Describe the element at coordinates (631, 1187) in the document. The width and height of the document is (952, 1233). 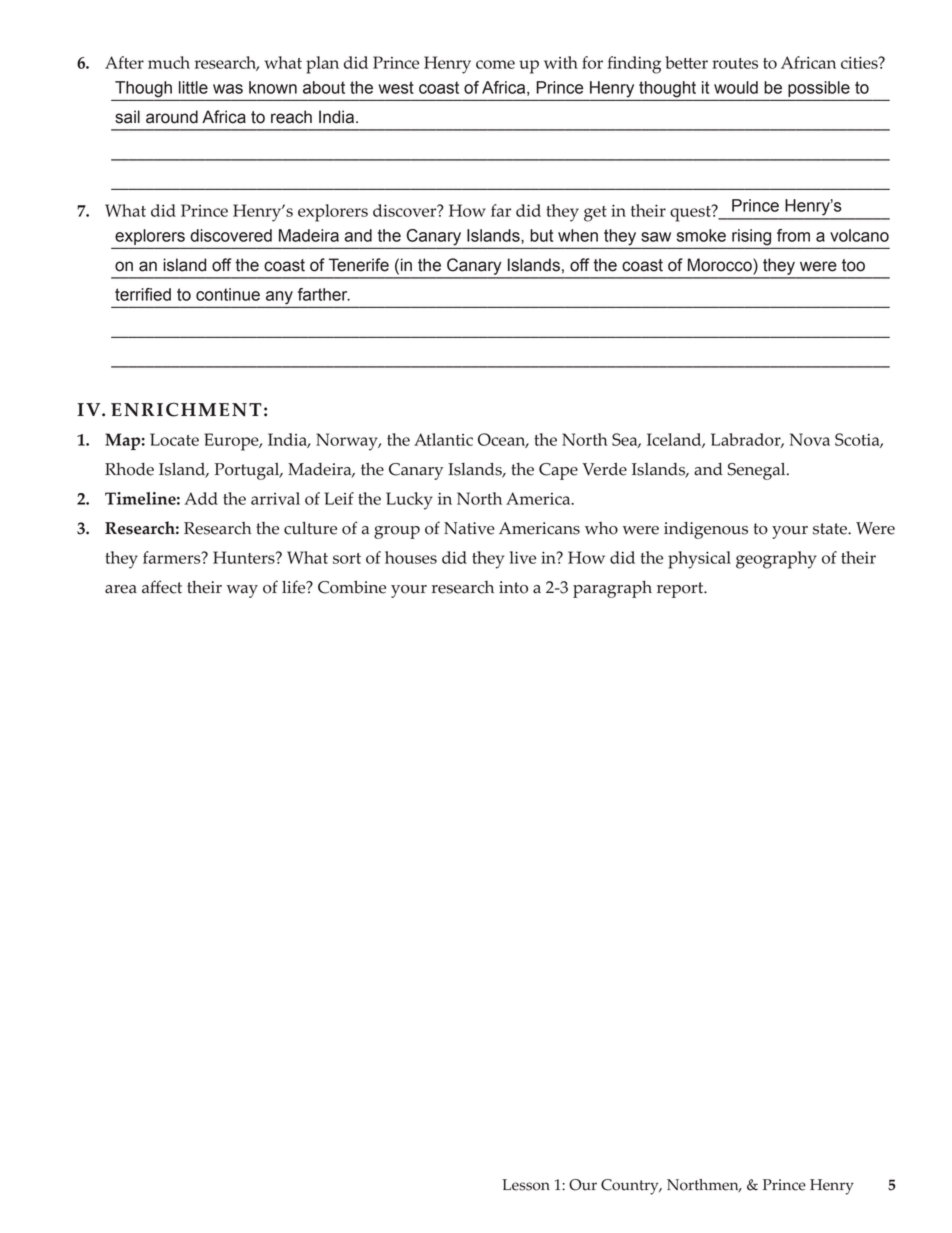
I see `Country` at that location.
